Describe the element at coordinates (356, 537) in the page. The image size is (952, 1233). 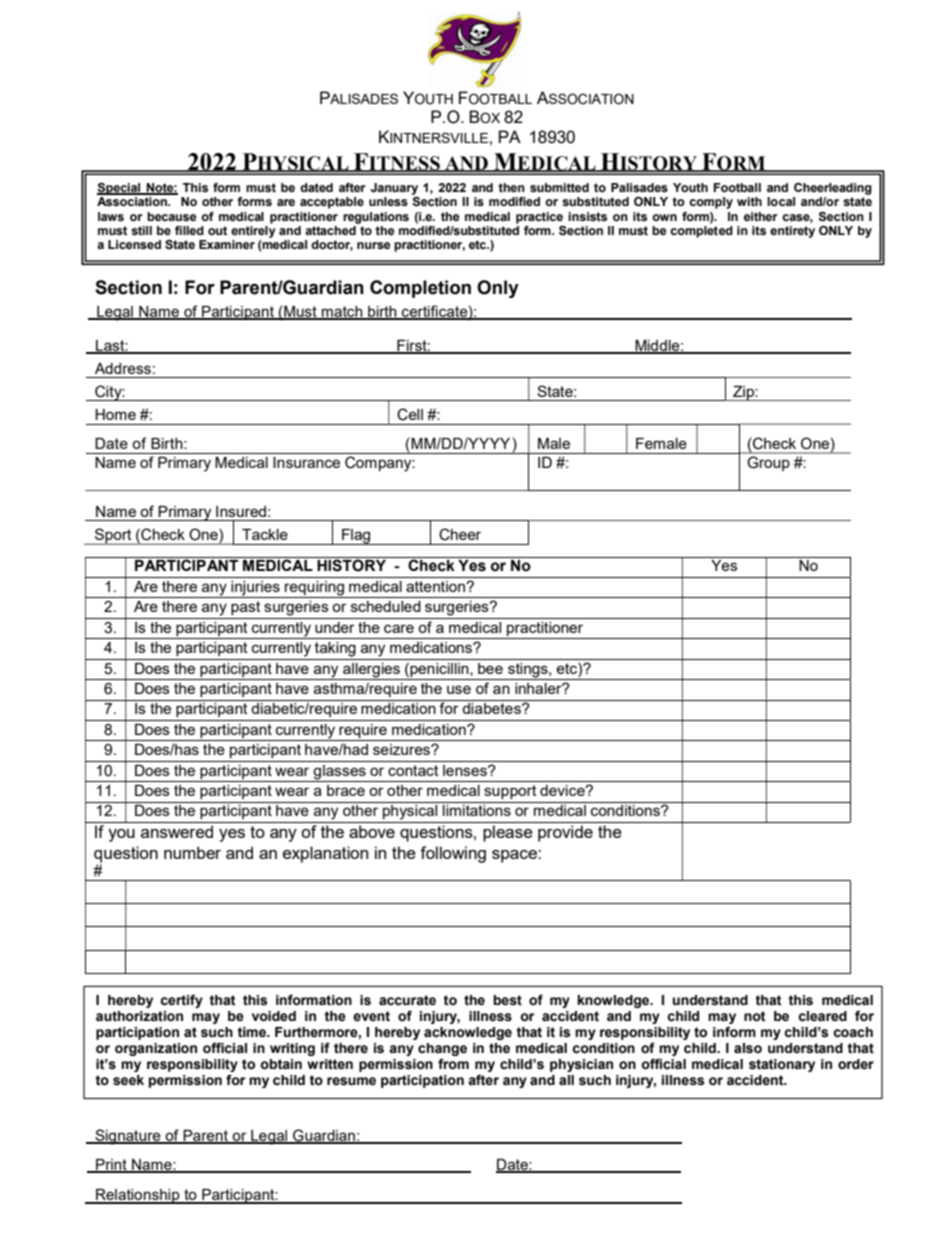
I see `Flag` at that location.
